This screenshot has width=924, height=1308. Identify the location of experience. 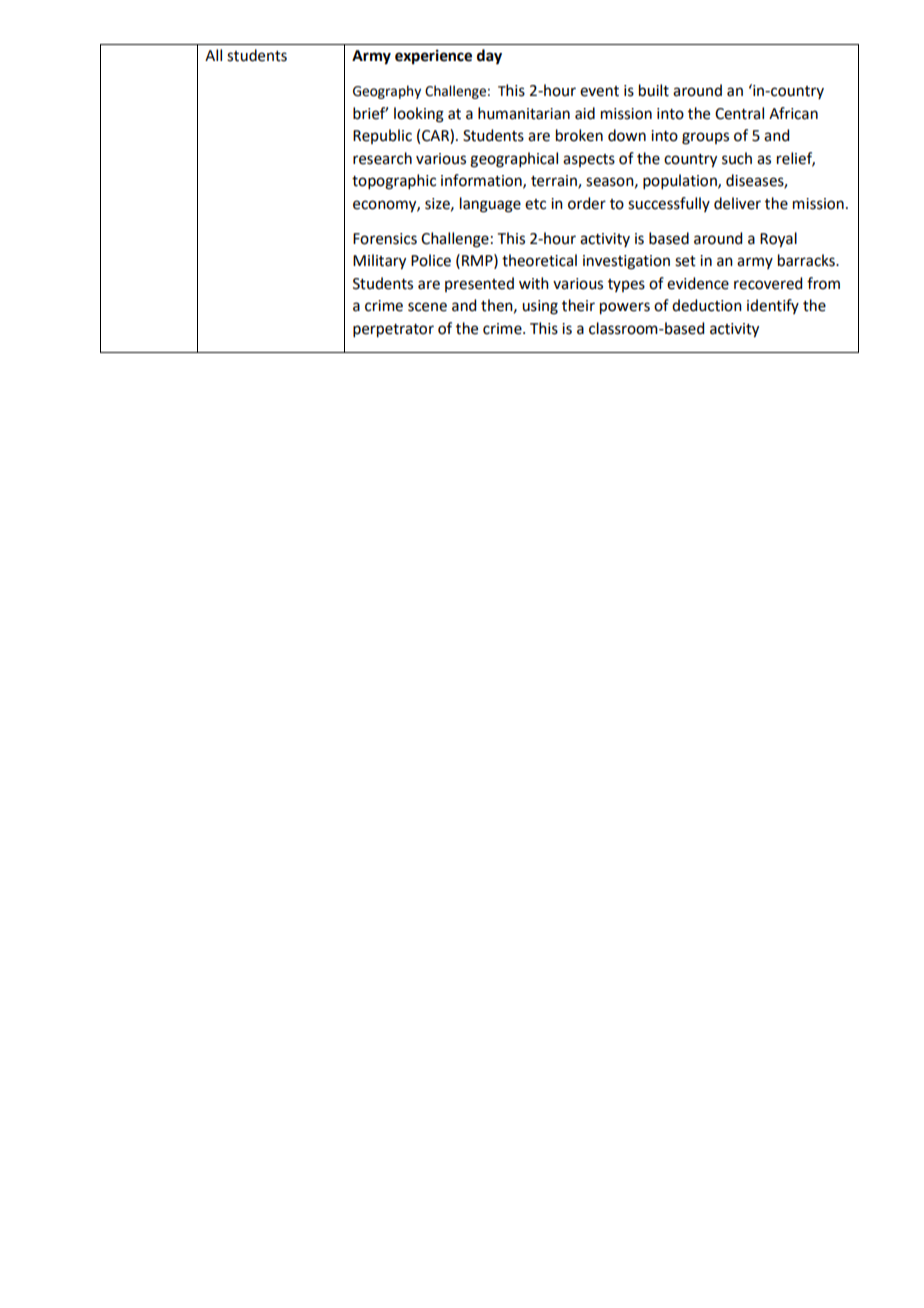
(433, 57).
